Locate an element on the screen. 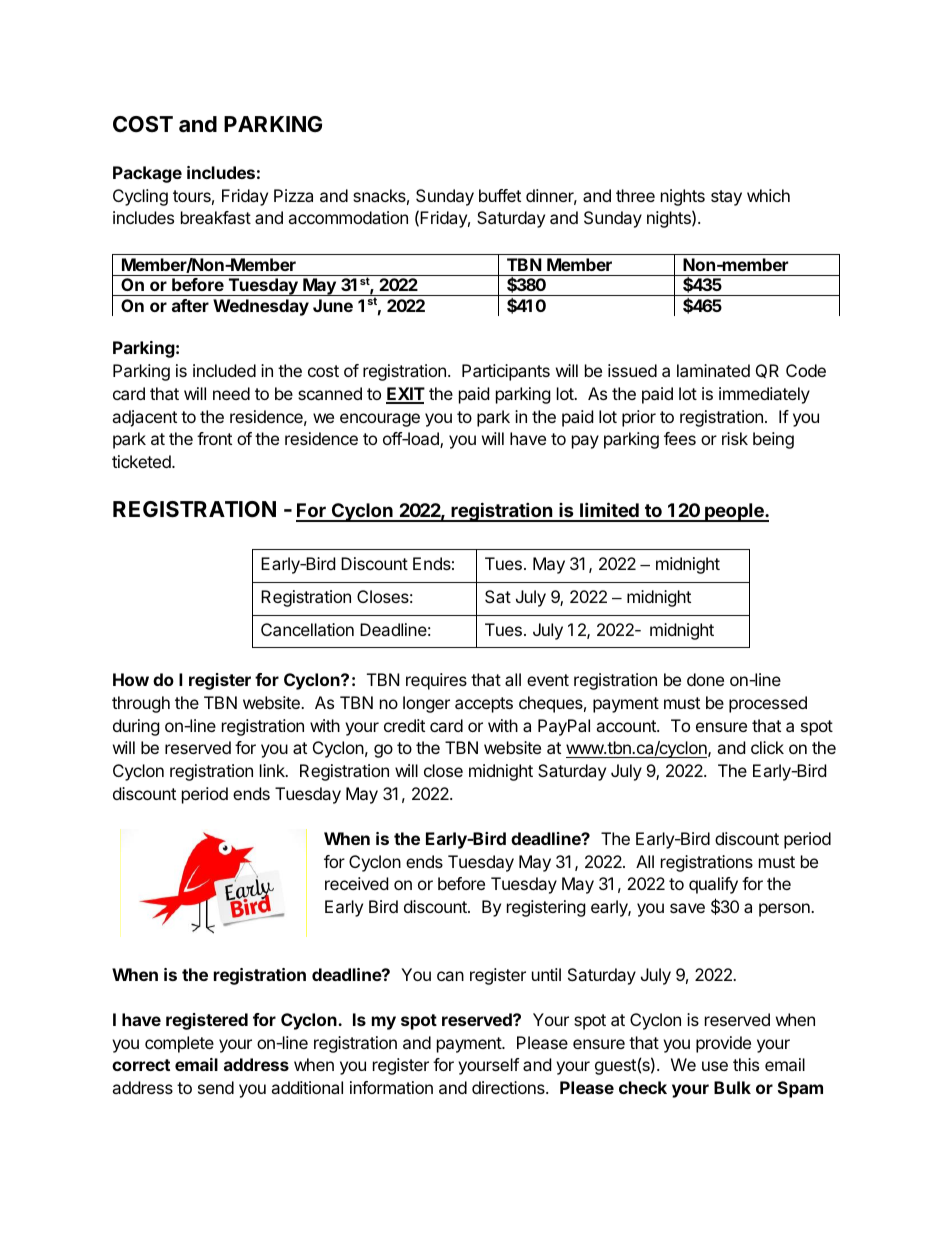 Image resolution: width=952 pixels, height=1233 pixels. encourage is located at coordinates (380, 420).
